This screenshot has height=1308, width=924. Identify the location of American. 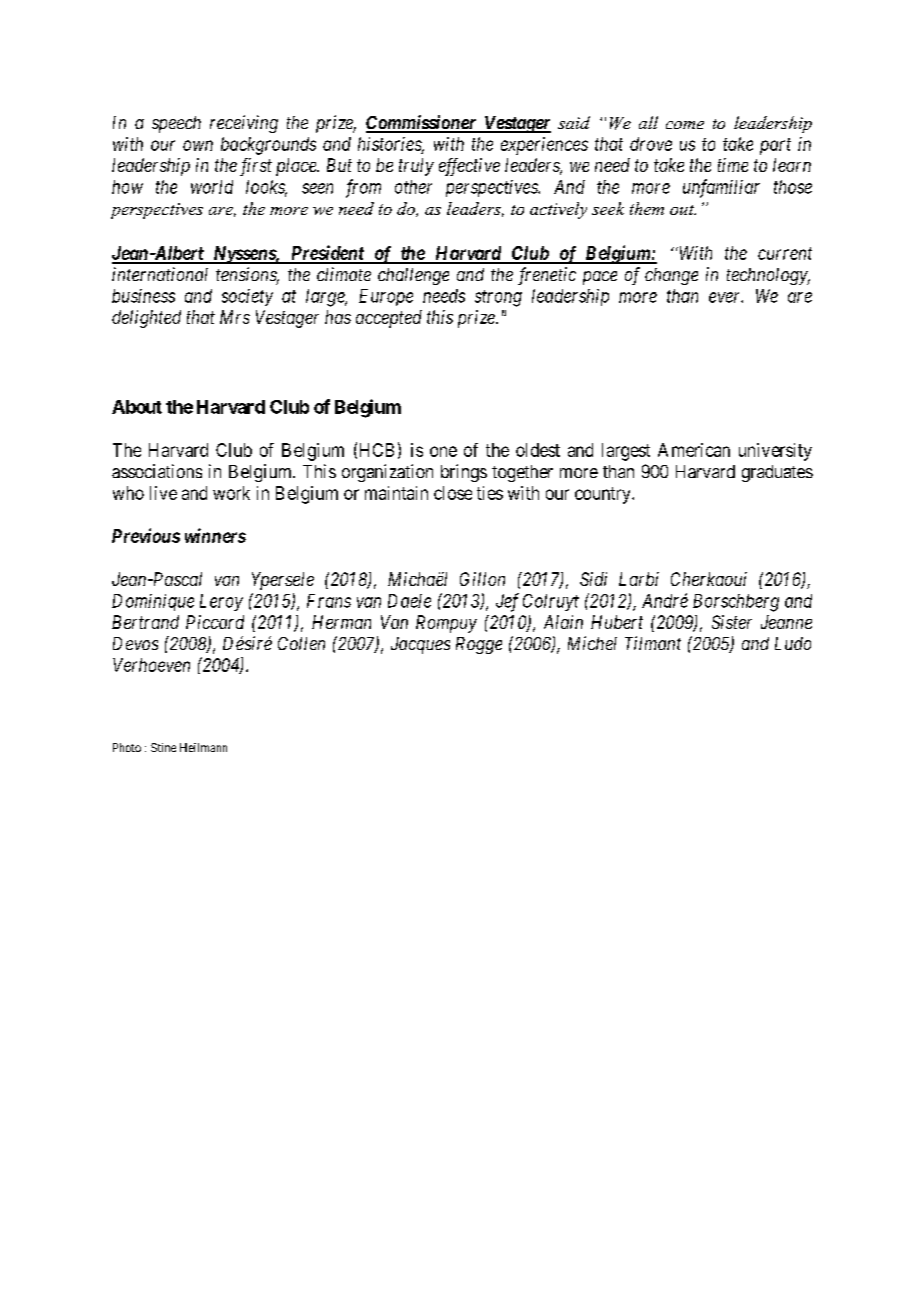
(694, 450).
